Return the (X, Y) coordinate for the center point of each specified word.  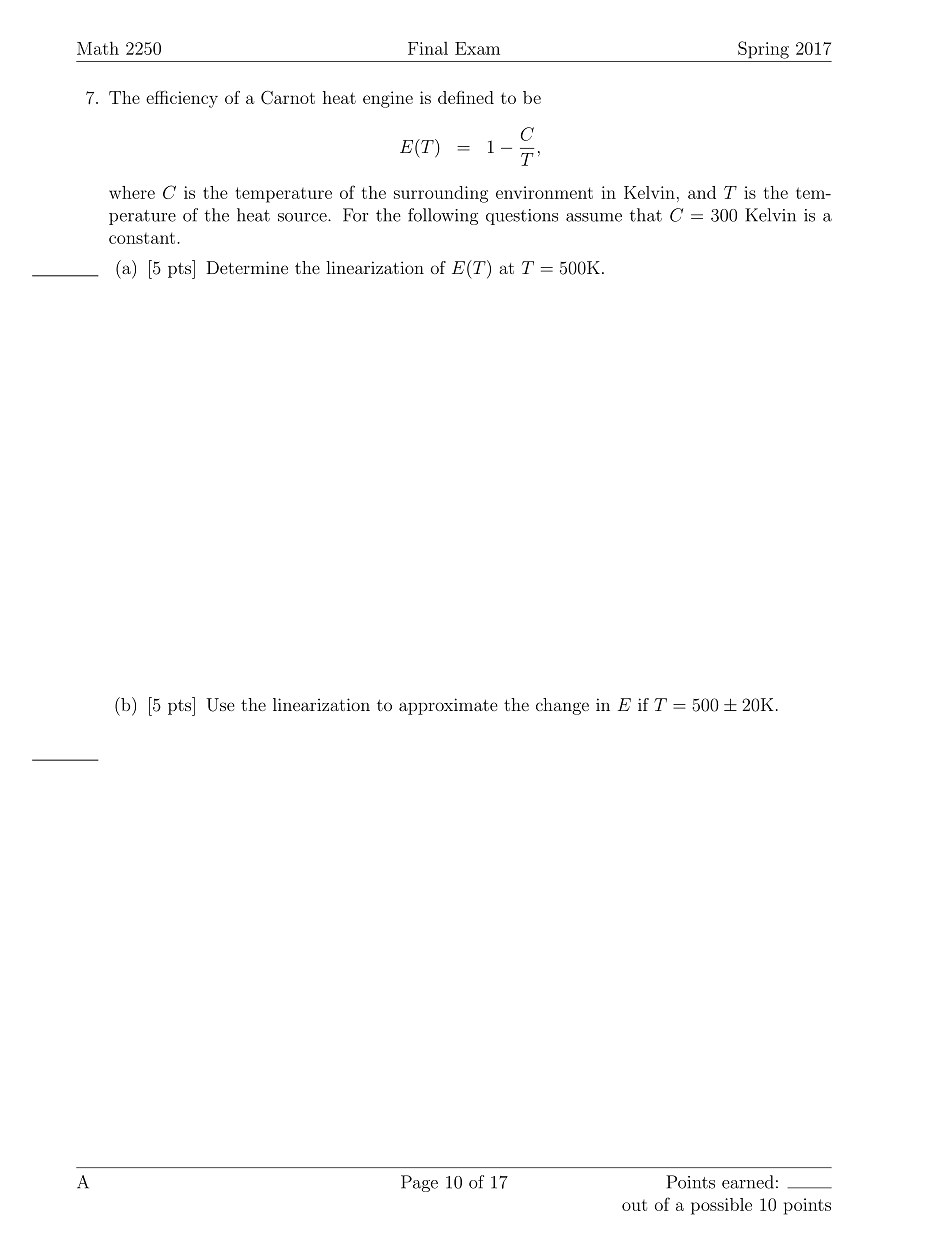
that (646, 215)
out (634, 1205)
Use (221, 705)
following (443, 216)
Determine (247, 267)
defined (466, 97)
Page (419, 1183)
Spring (763, 50)
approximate (448, 706)
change (562, 706)
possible (721, 1206)
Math (98, 48)
